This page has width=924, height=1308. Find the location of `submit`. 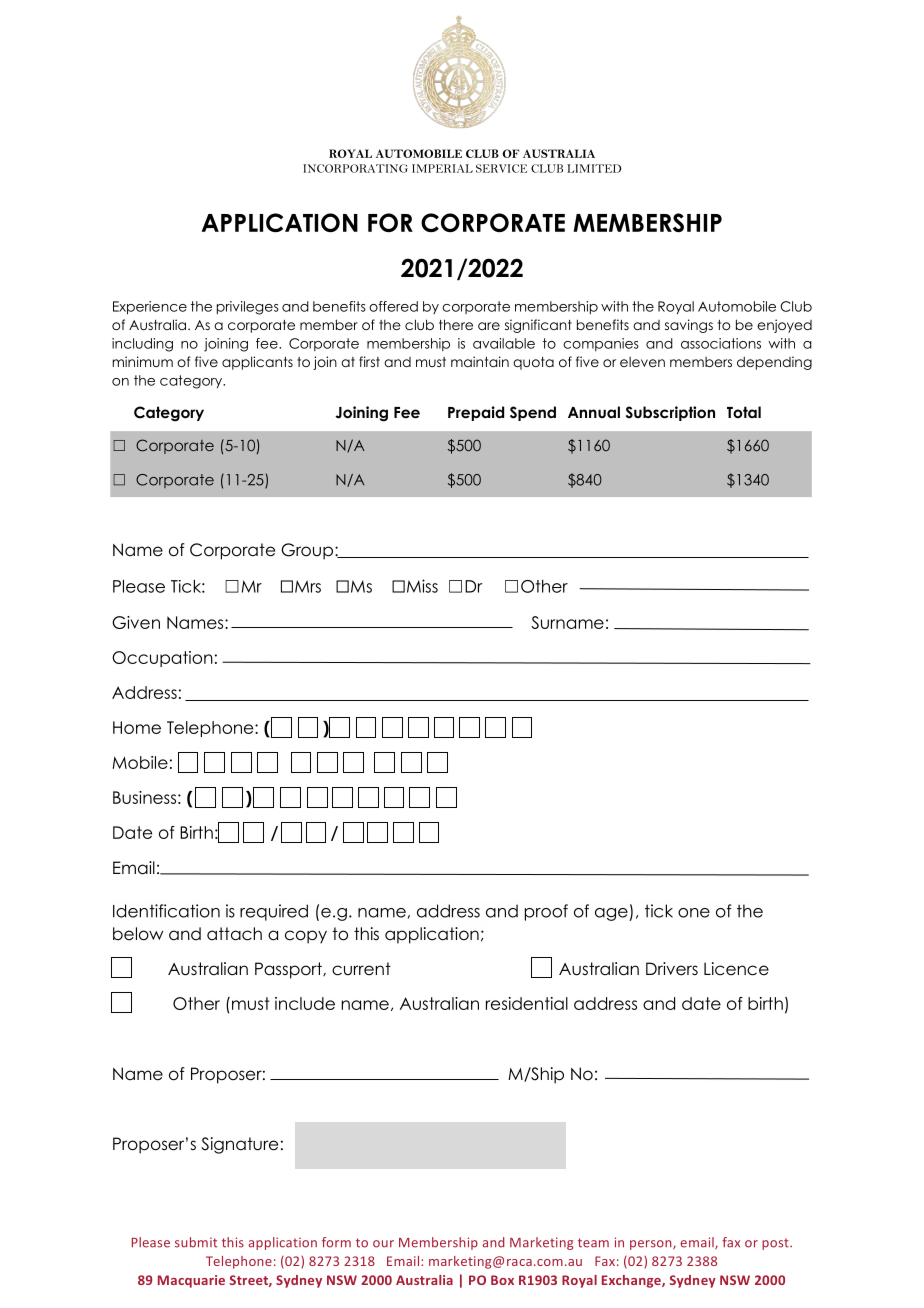

submit is located at coordinates (196, 1242).
